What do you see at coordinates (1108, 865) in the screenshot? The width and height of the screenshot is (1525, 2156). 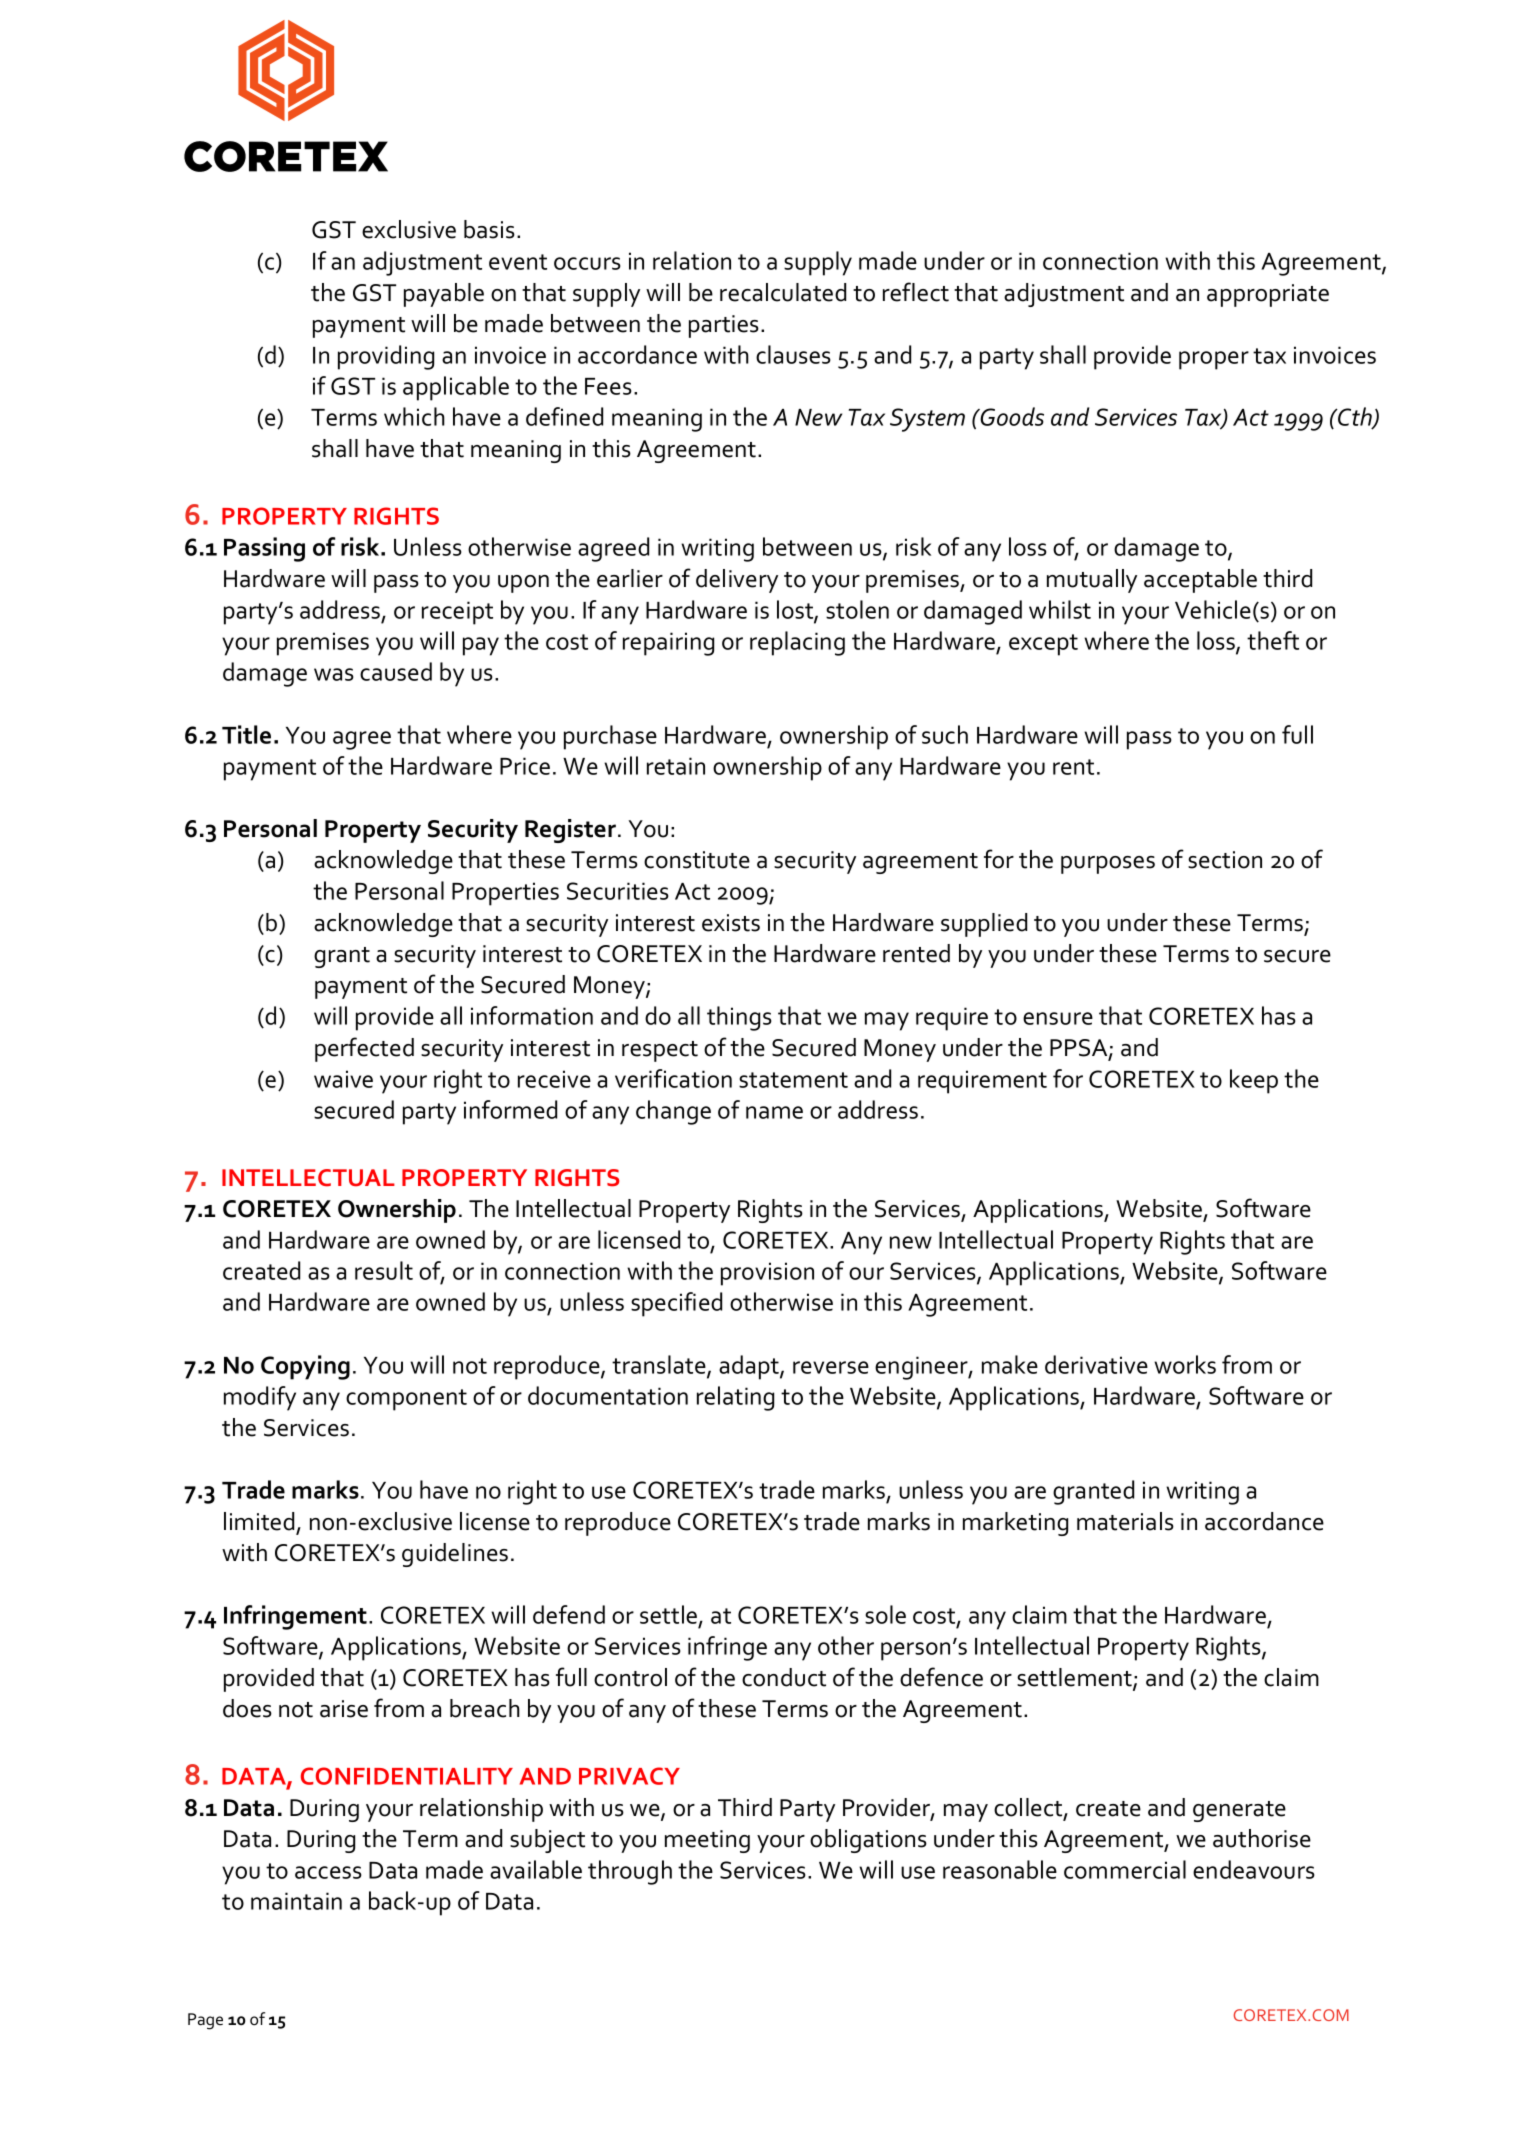 I see `purposes` at bounding box center [1108, 865].
